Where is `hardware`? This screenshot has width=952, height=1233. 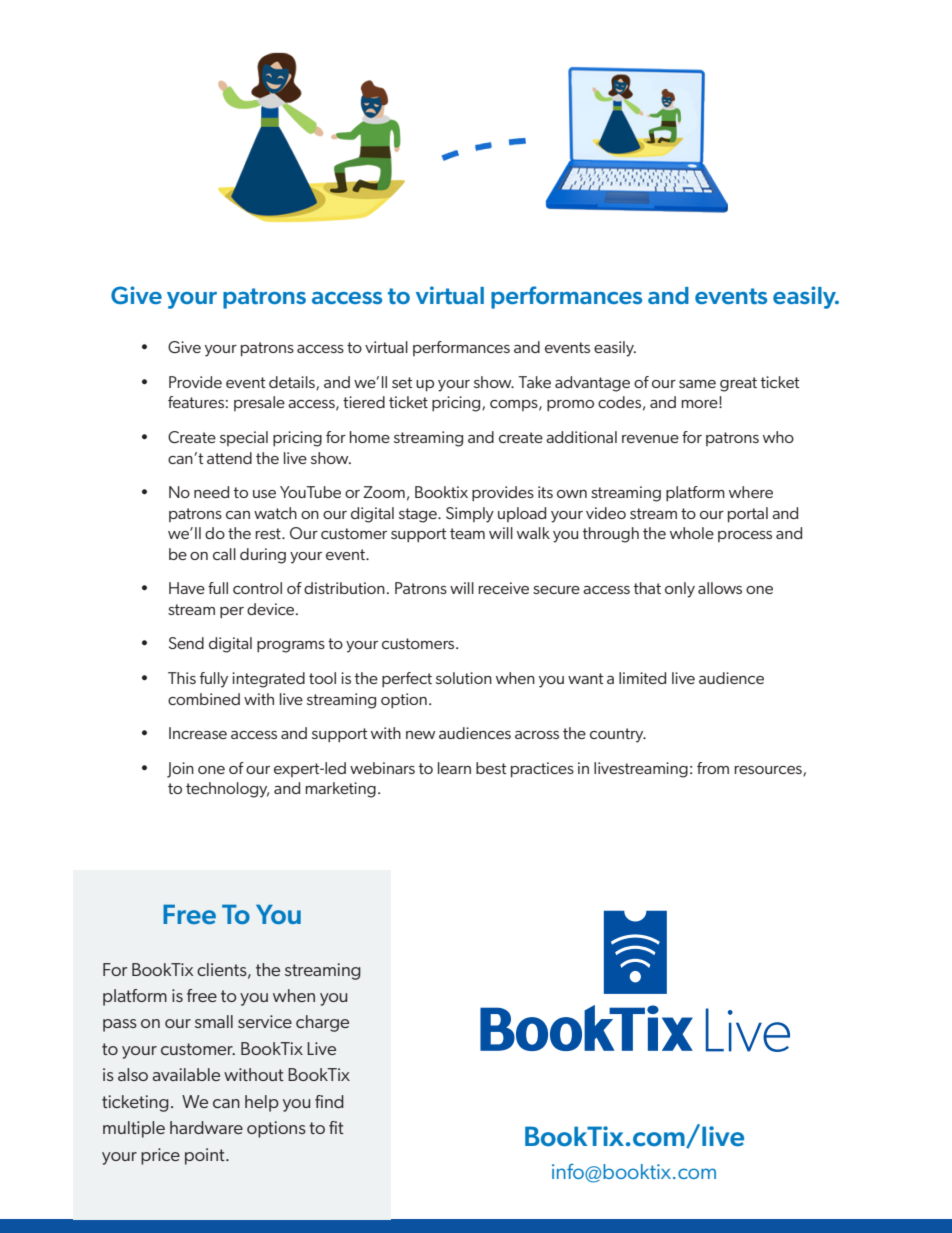
hardware is located at coordinates (206, 1127).
